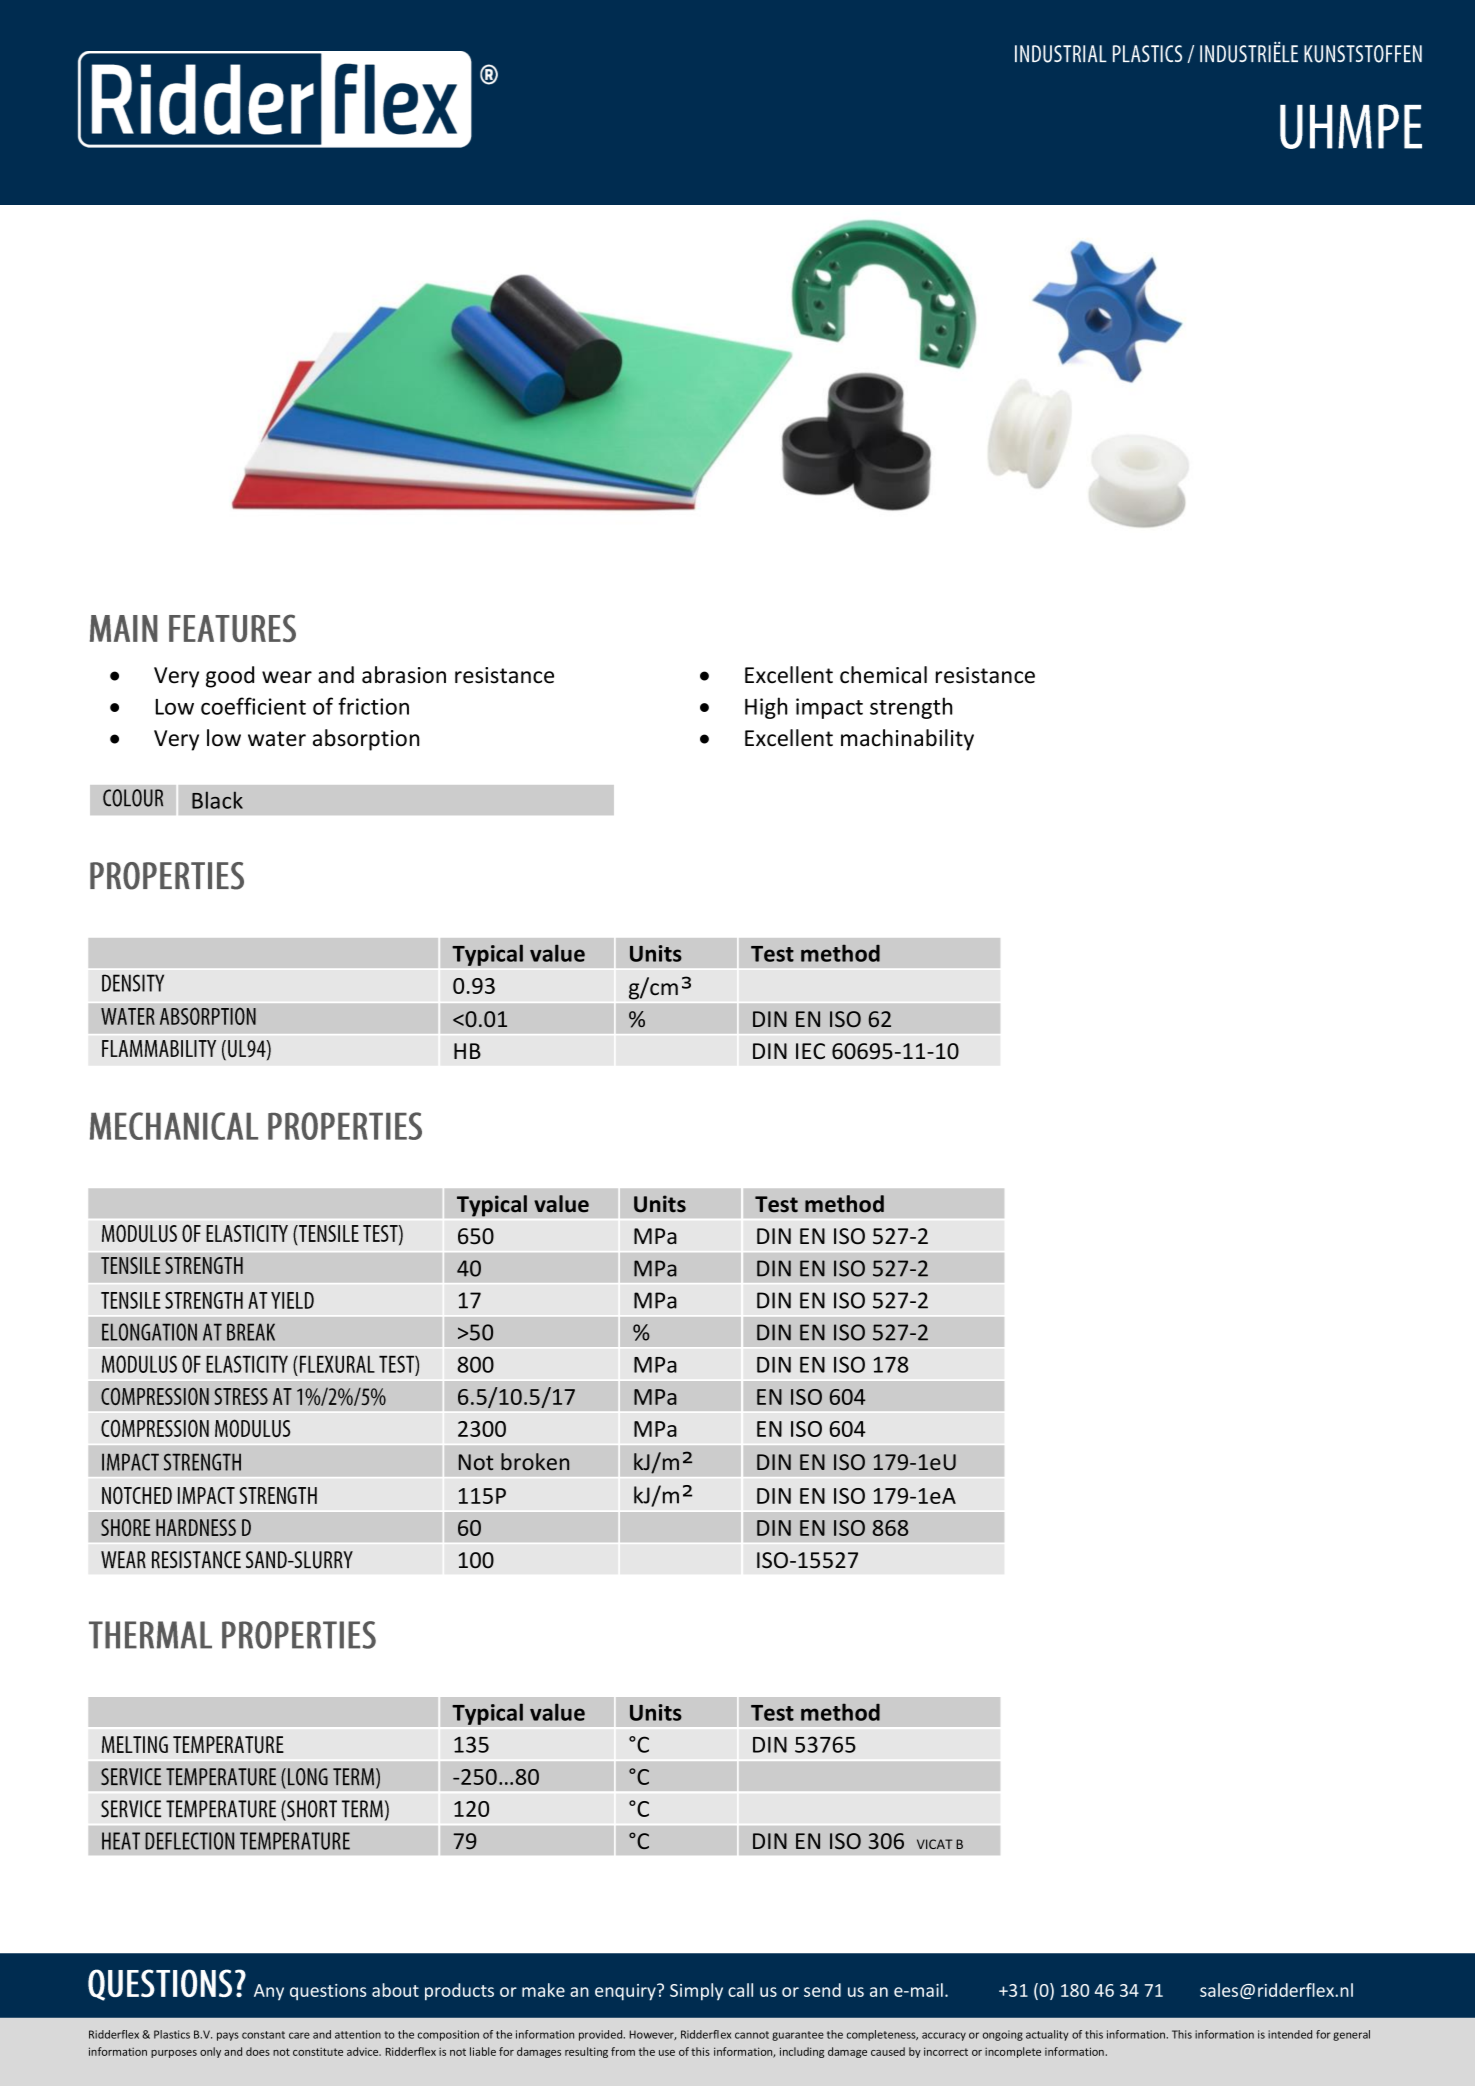  What do you see at coordinates (277, 739) in the screenshot?
I see `water` at bounding box center [277, 739].
